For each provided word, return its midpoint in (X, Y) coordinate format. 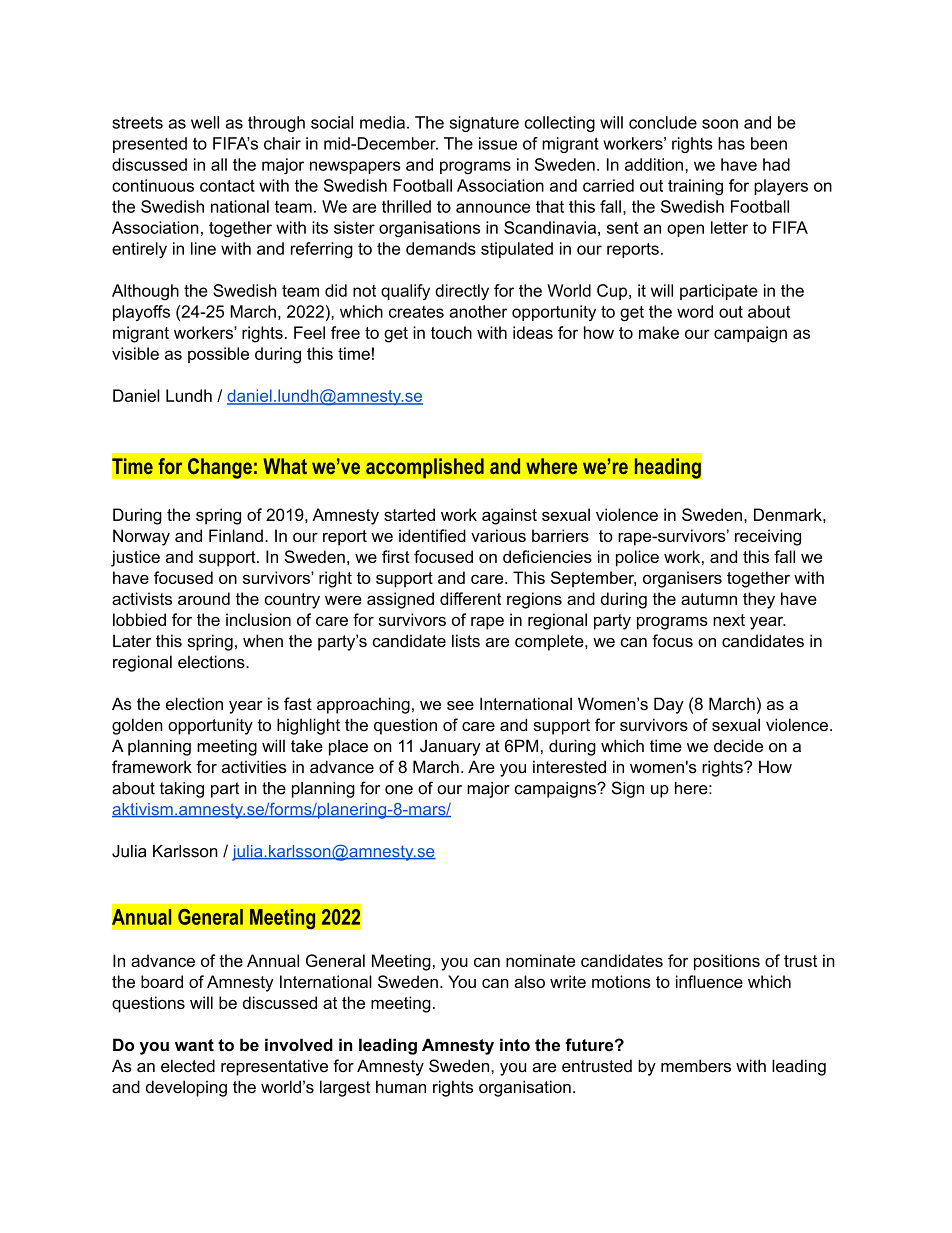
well (205, 122)
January (450, 747)
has (731, 143)
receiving (768, 537)
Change (220, 468)
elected (188, 1065)
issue (498, 143)
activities (254, 766)
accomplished (425, 468)
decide (738, 745)
